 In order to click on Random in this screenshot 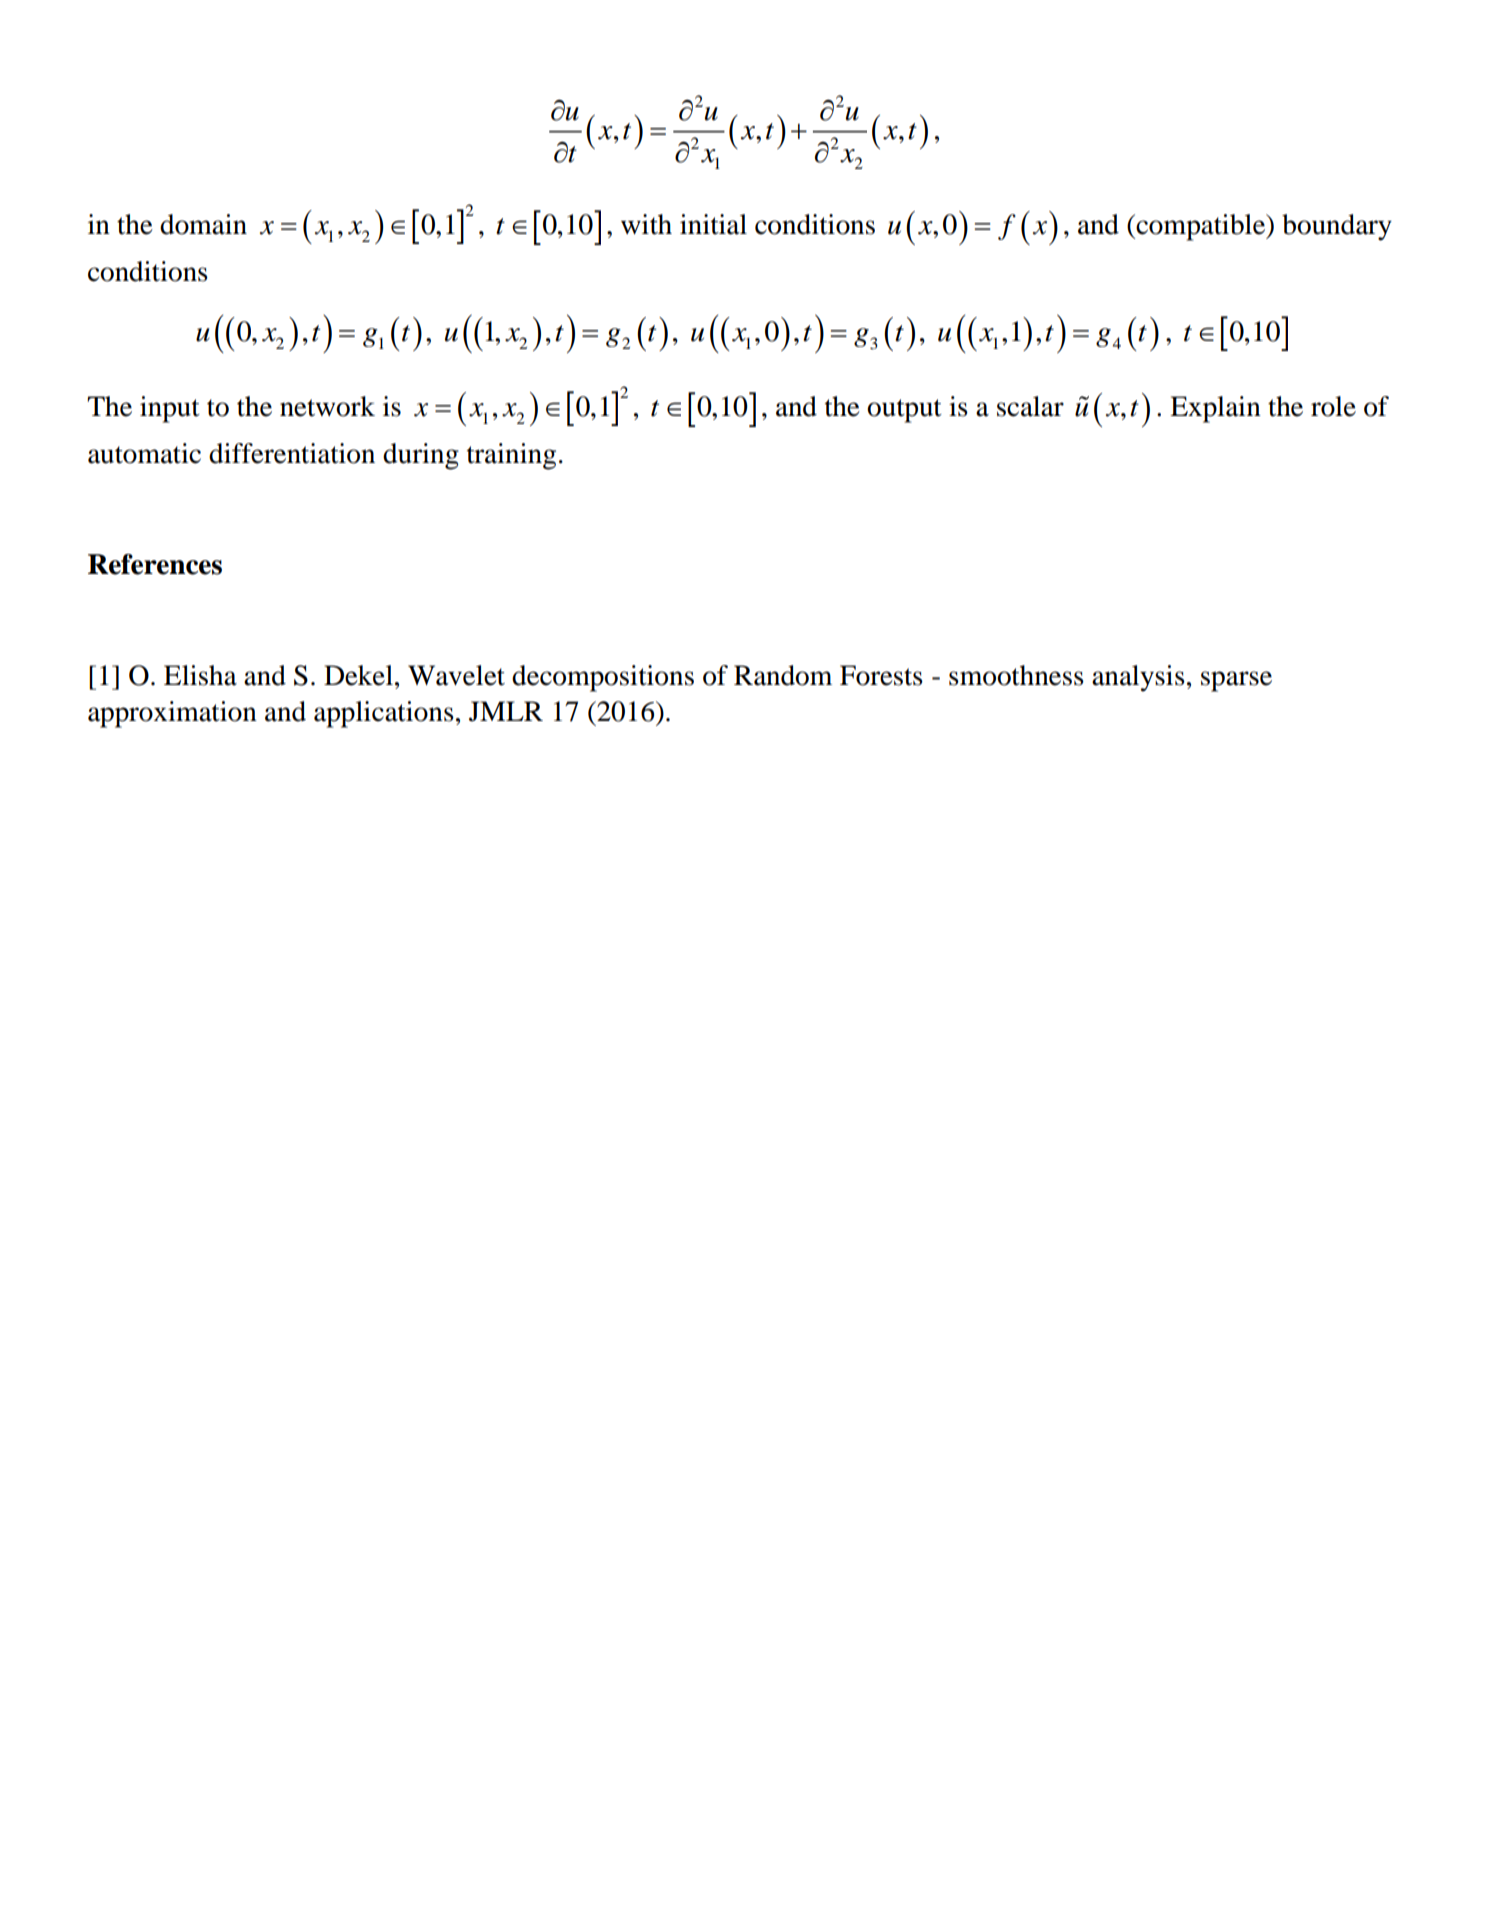, I will do `click(783, 675)`.
